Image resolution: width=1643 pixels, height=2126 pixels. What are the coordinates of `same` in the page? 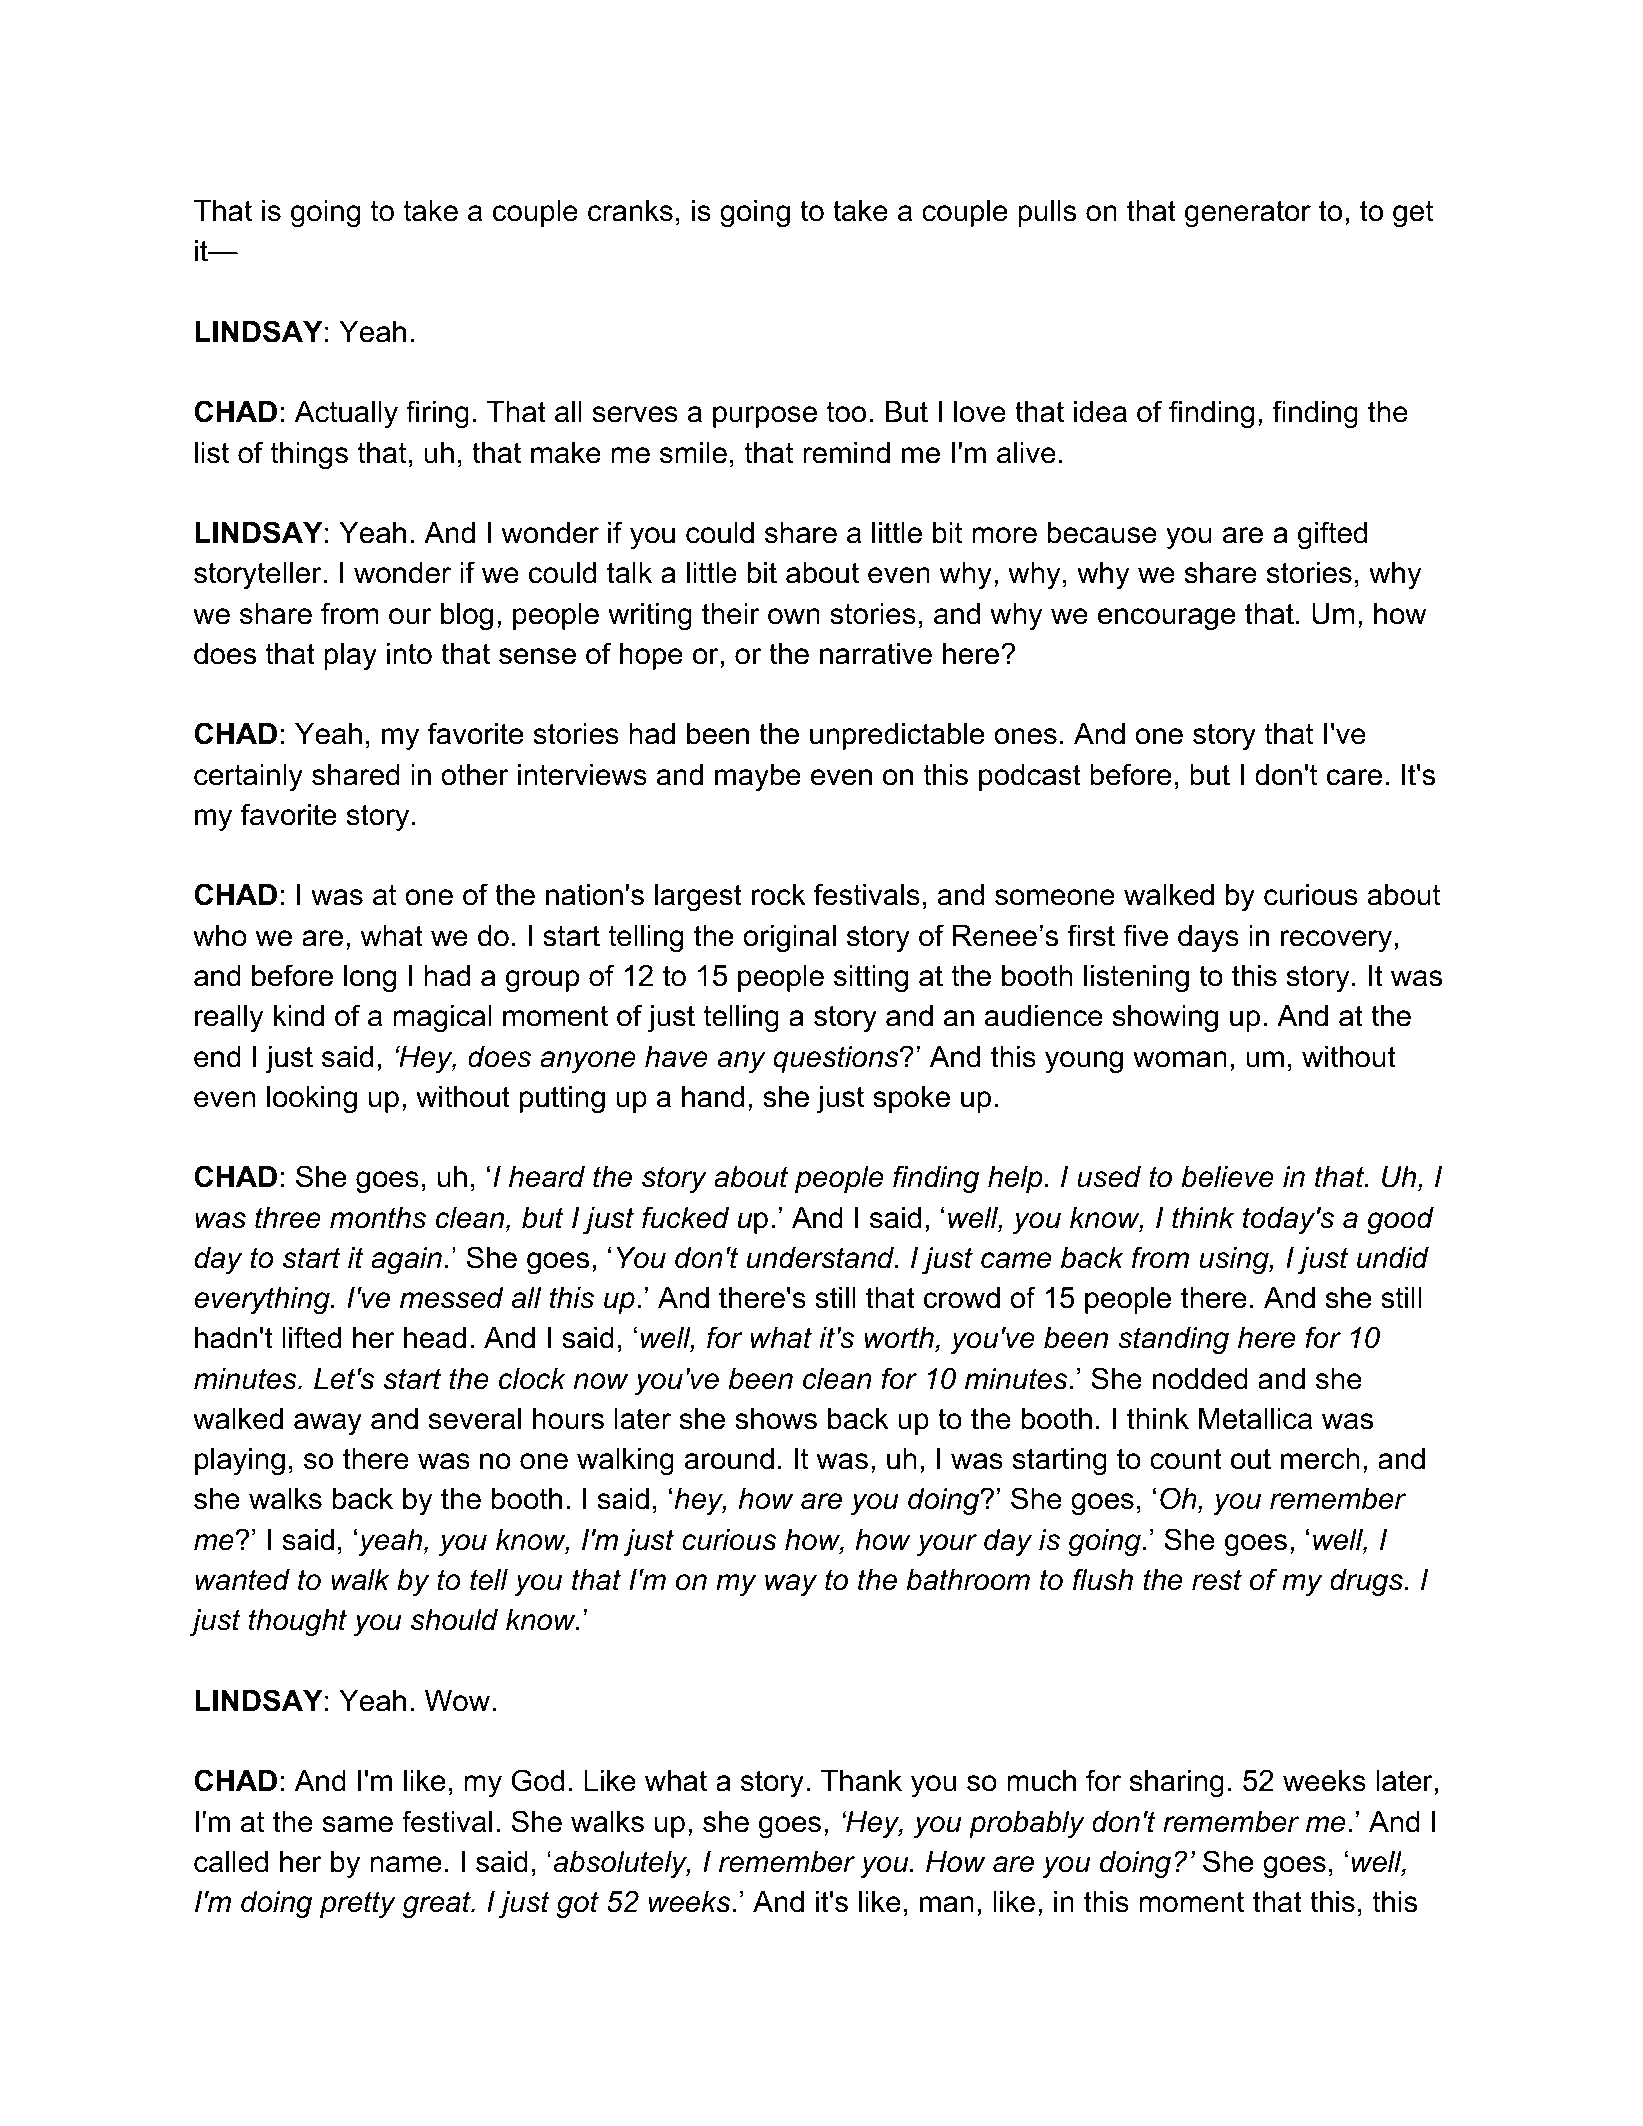 It's located at (358, 1824).
